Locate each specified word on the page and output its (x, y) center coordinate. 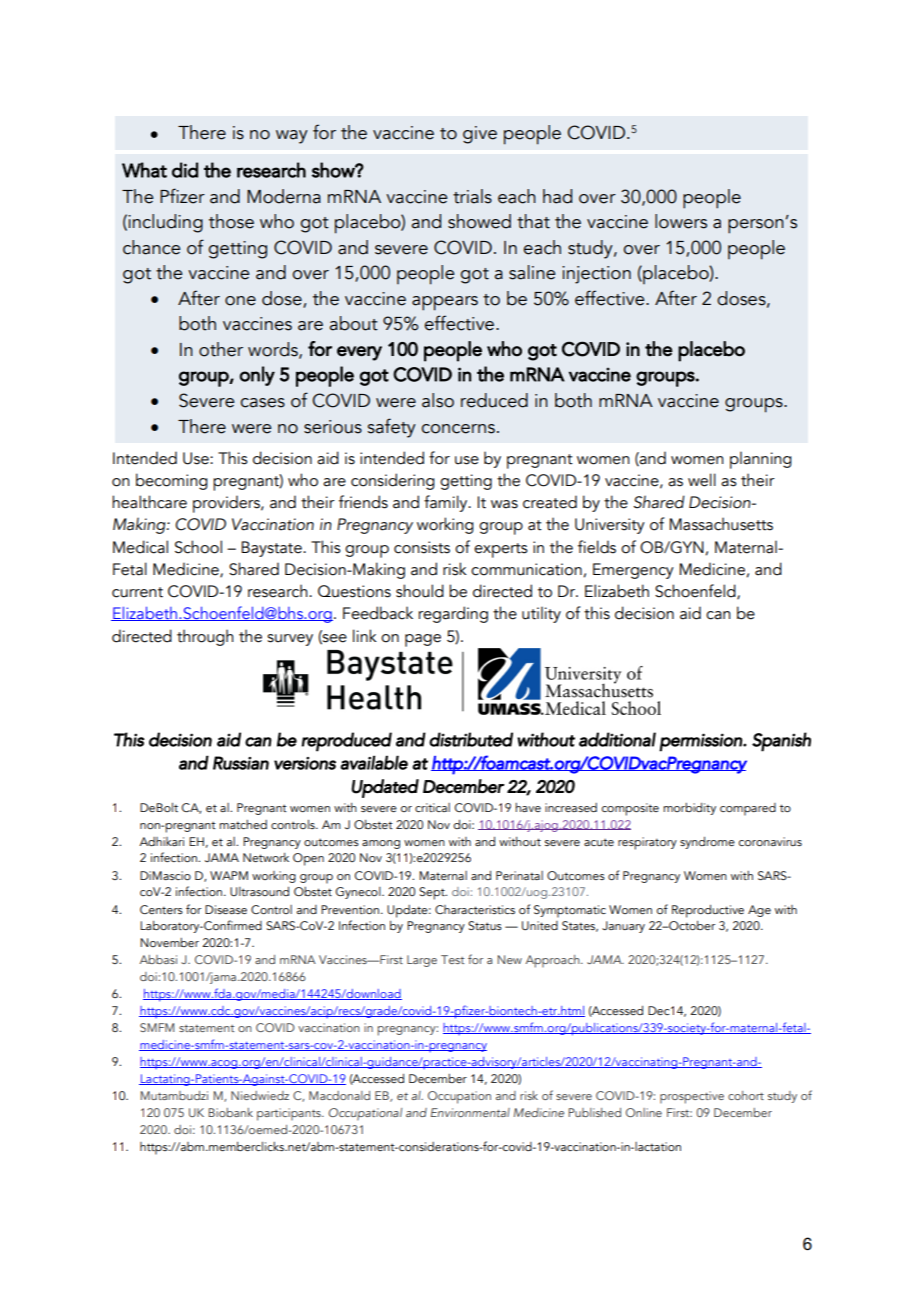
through (205, 637)
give (480, 135)
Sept (433, 893)
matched (243, 824)
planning (761, 460)
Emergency (633, 571)
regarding (453, 614)
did (185, 170)
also (438, 400)
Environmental (470, 1112)
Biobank (230, 1112)
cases (262, 403)
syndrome (707, 843)
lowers (681, 221)
